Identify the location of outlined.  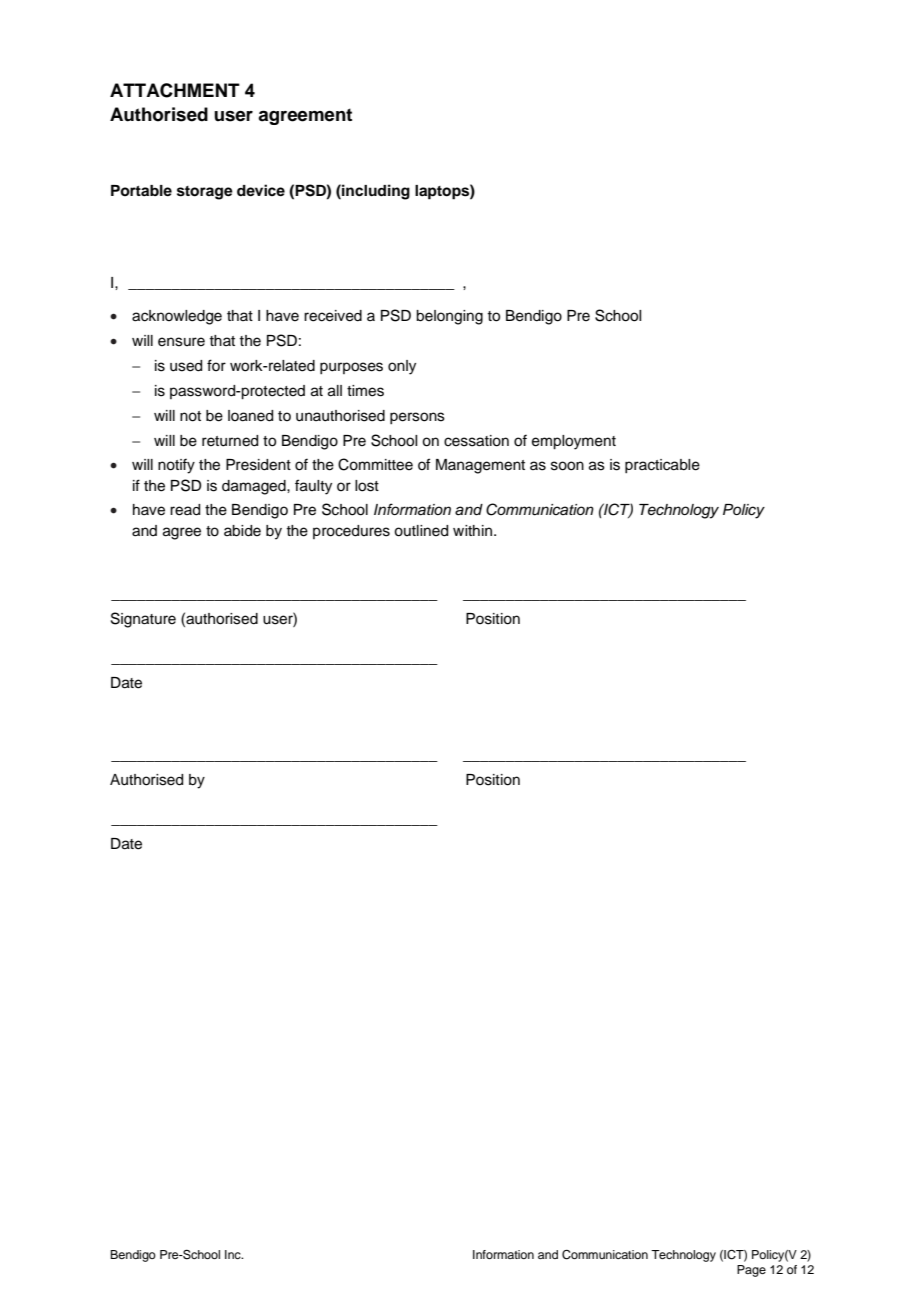
(421, 531).
